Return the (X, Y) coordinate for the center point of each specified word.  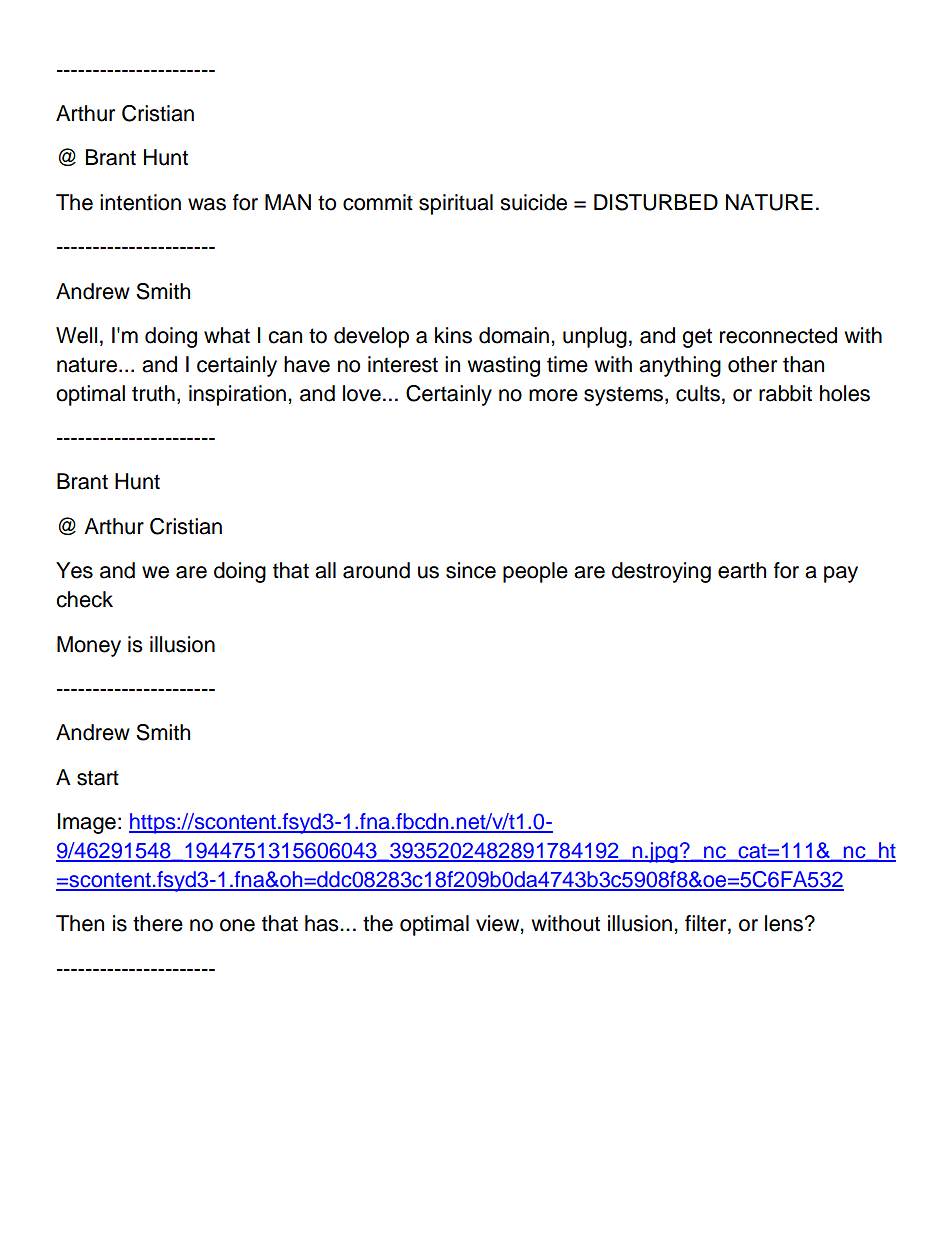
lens (785, 923)
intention (140, 202)
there (158, 923)
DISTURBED (656, 202)
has (323, 923)
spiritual (456, 204)
